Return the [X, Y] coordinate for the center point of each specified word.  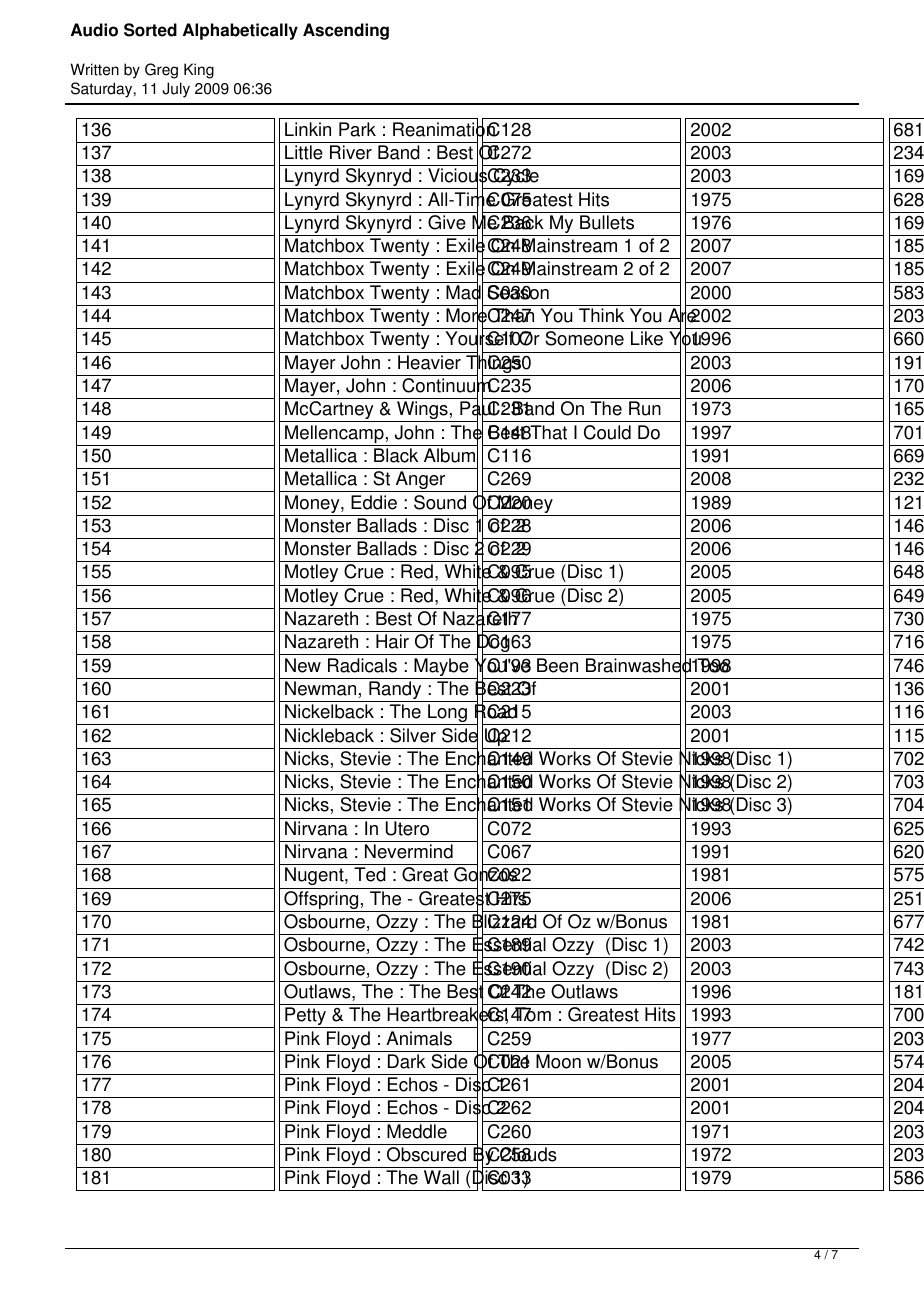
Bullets [607, 222]
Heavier [429, 362]
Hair [392, 641]
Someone [584, 338]
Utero [407, 828]
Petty [305, 1017]
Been [557, 665]
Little [304, 152]
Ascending [346, 31]
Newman [320, 688]
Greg [161, 71]
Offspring [321, 901]
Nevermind [409, 851]
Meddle [417, 1131]
